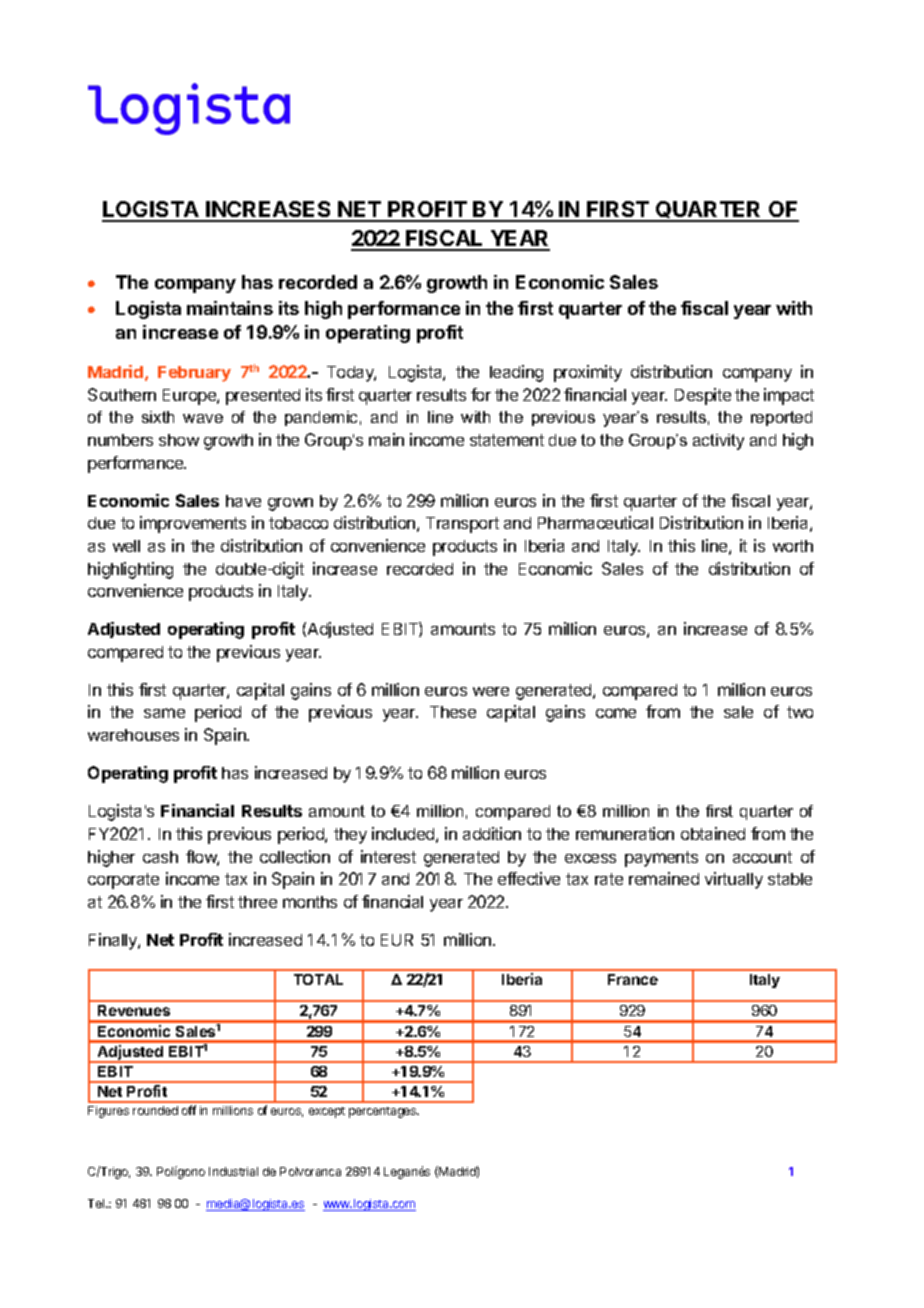 The width and height of the page is (924, 1308). Describe the element at coordinates (388, 856) in the page. I see `interest` at that location.
